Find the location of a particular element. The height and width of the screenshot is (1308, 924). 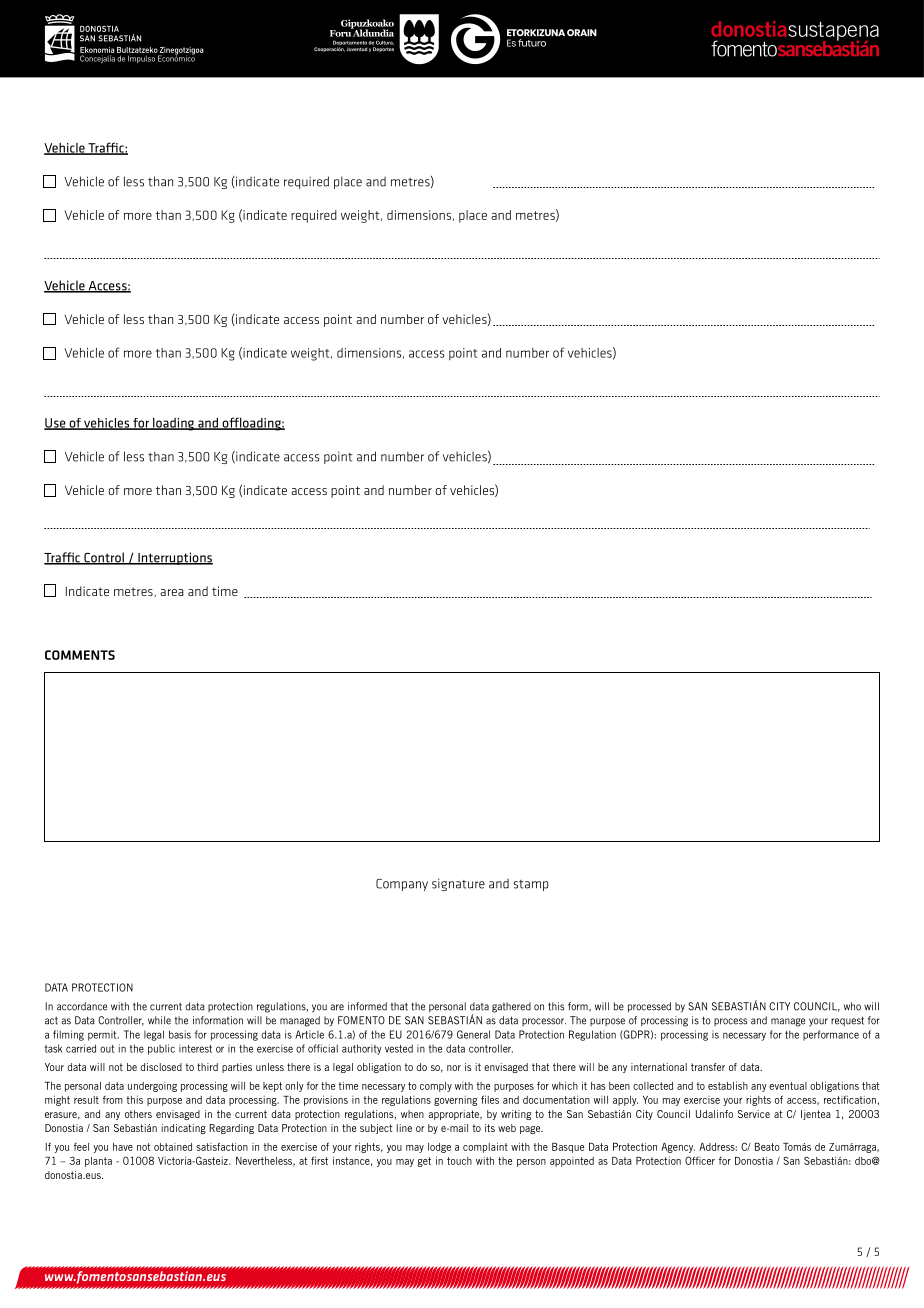

obtained is located at coordinates (173, 1147).
